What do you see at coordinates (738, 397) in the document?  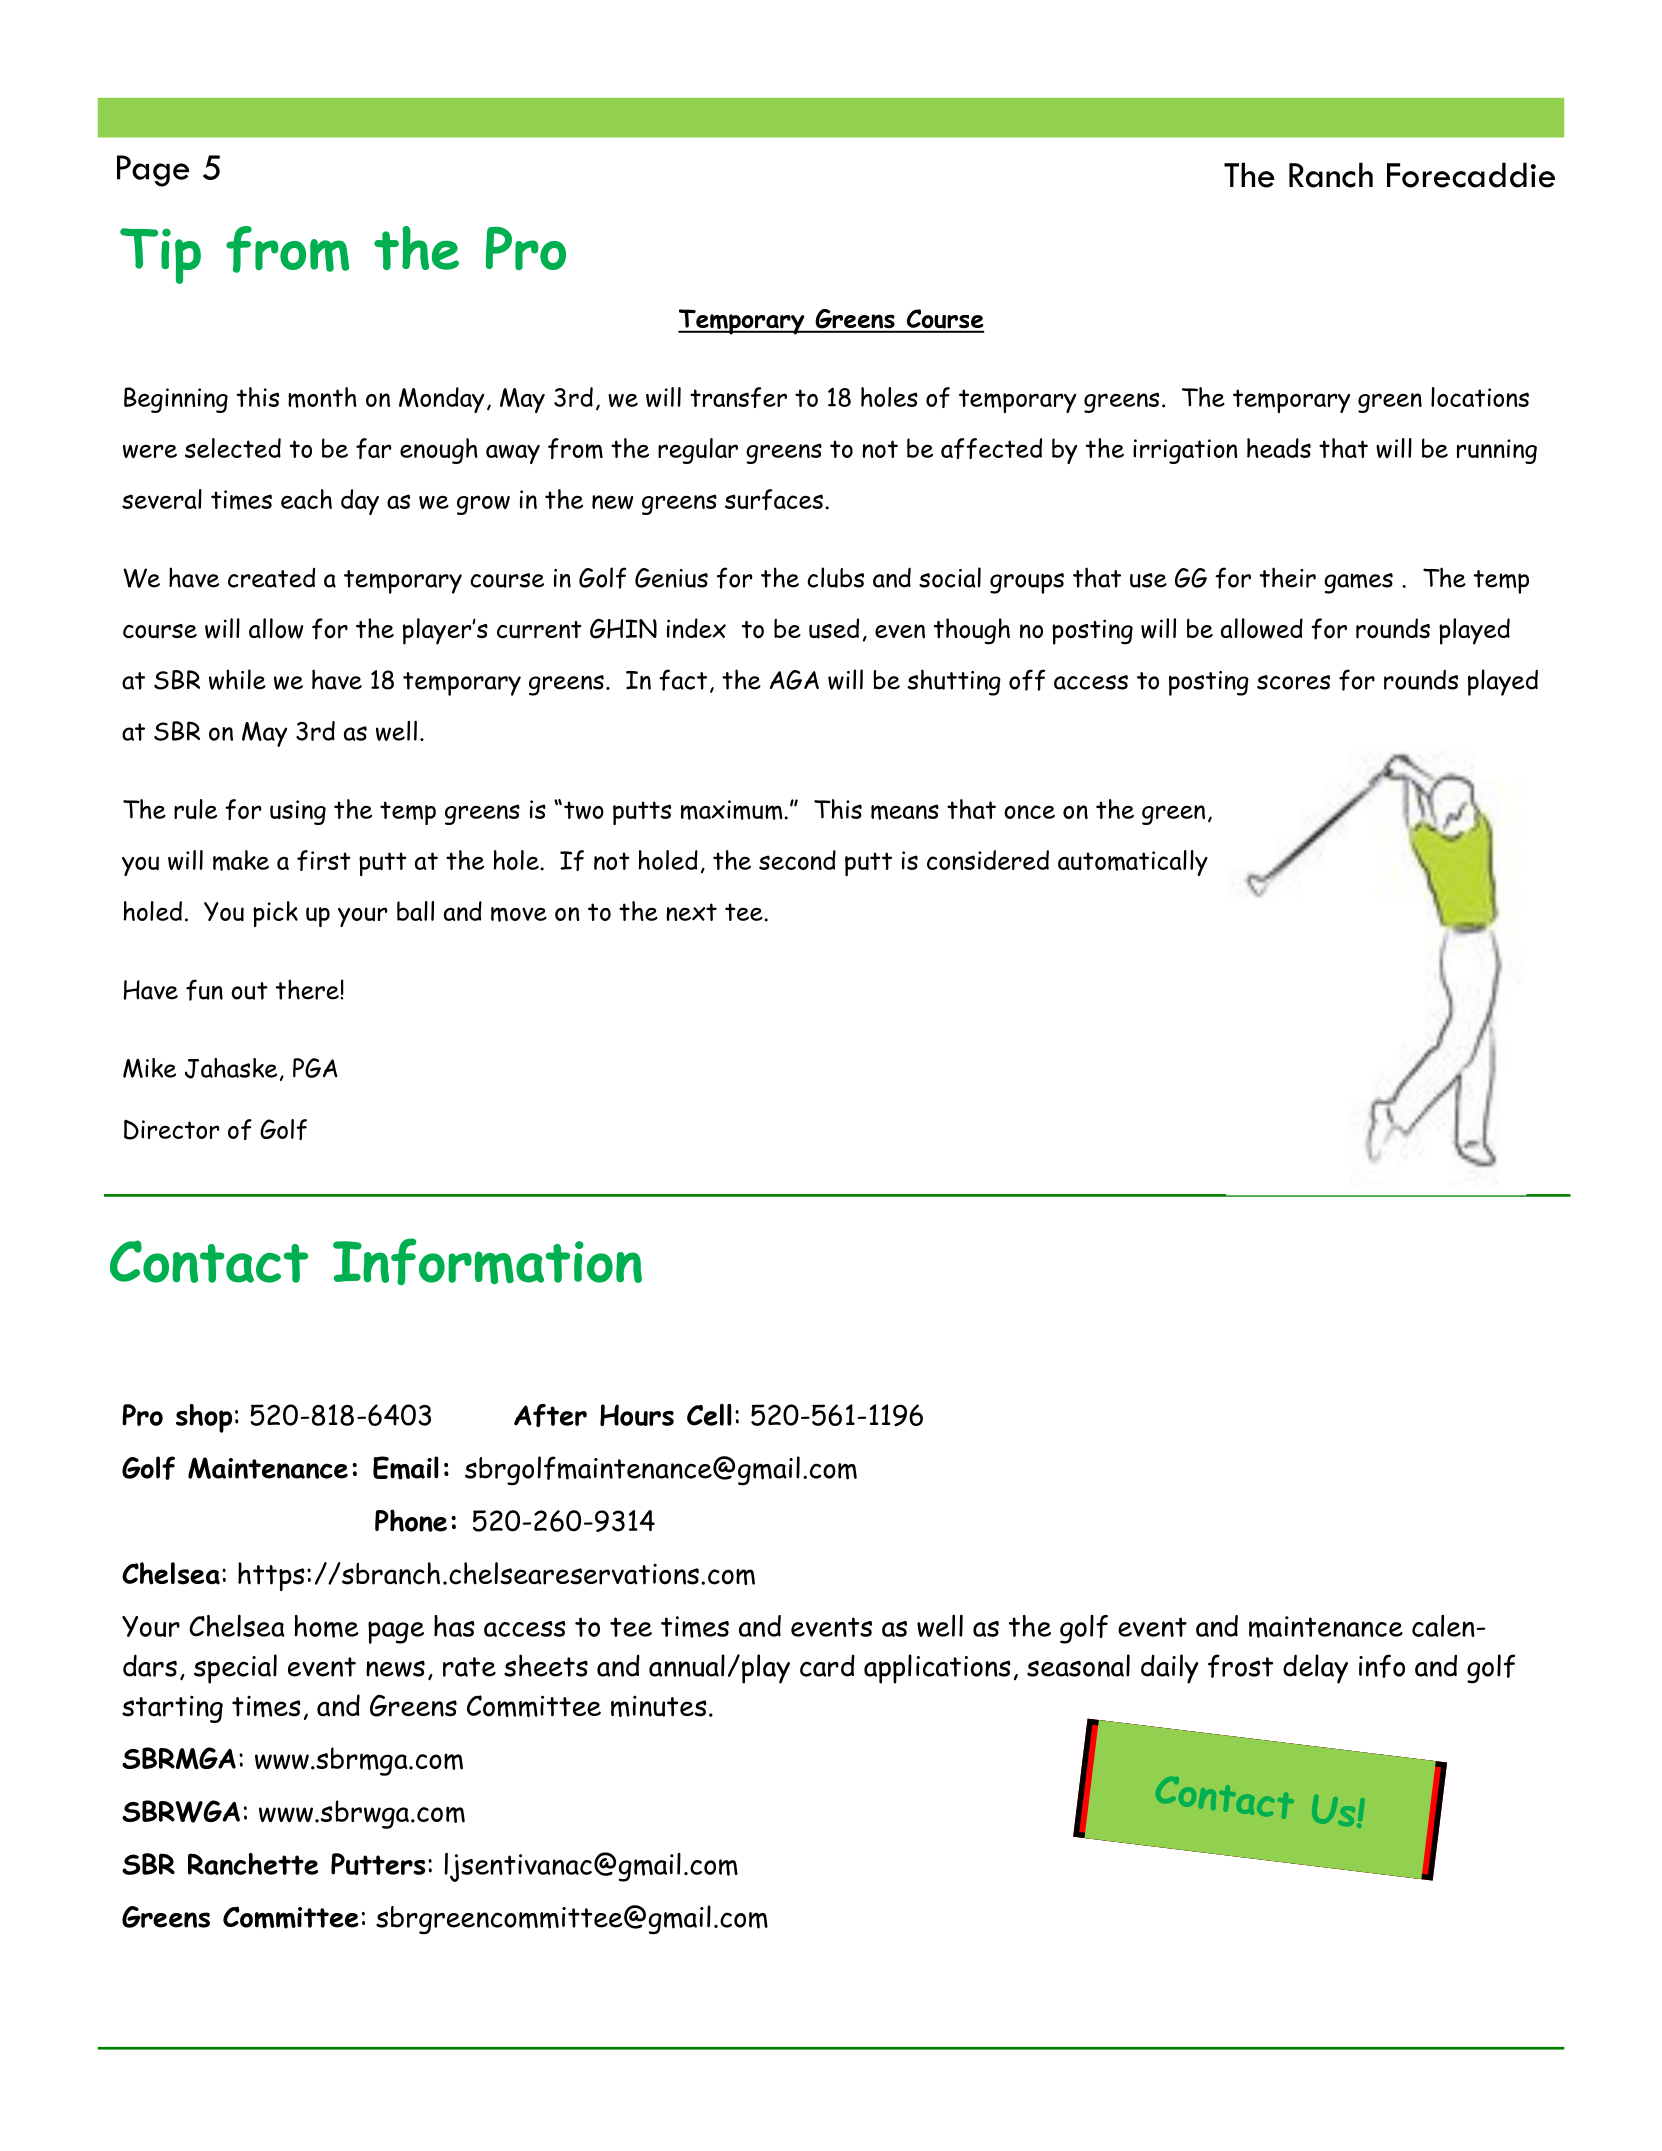 I see `transfer` at bounding box center [738, 397].
